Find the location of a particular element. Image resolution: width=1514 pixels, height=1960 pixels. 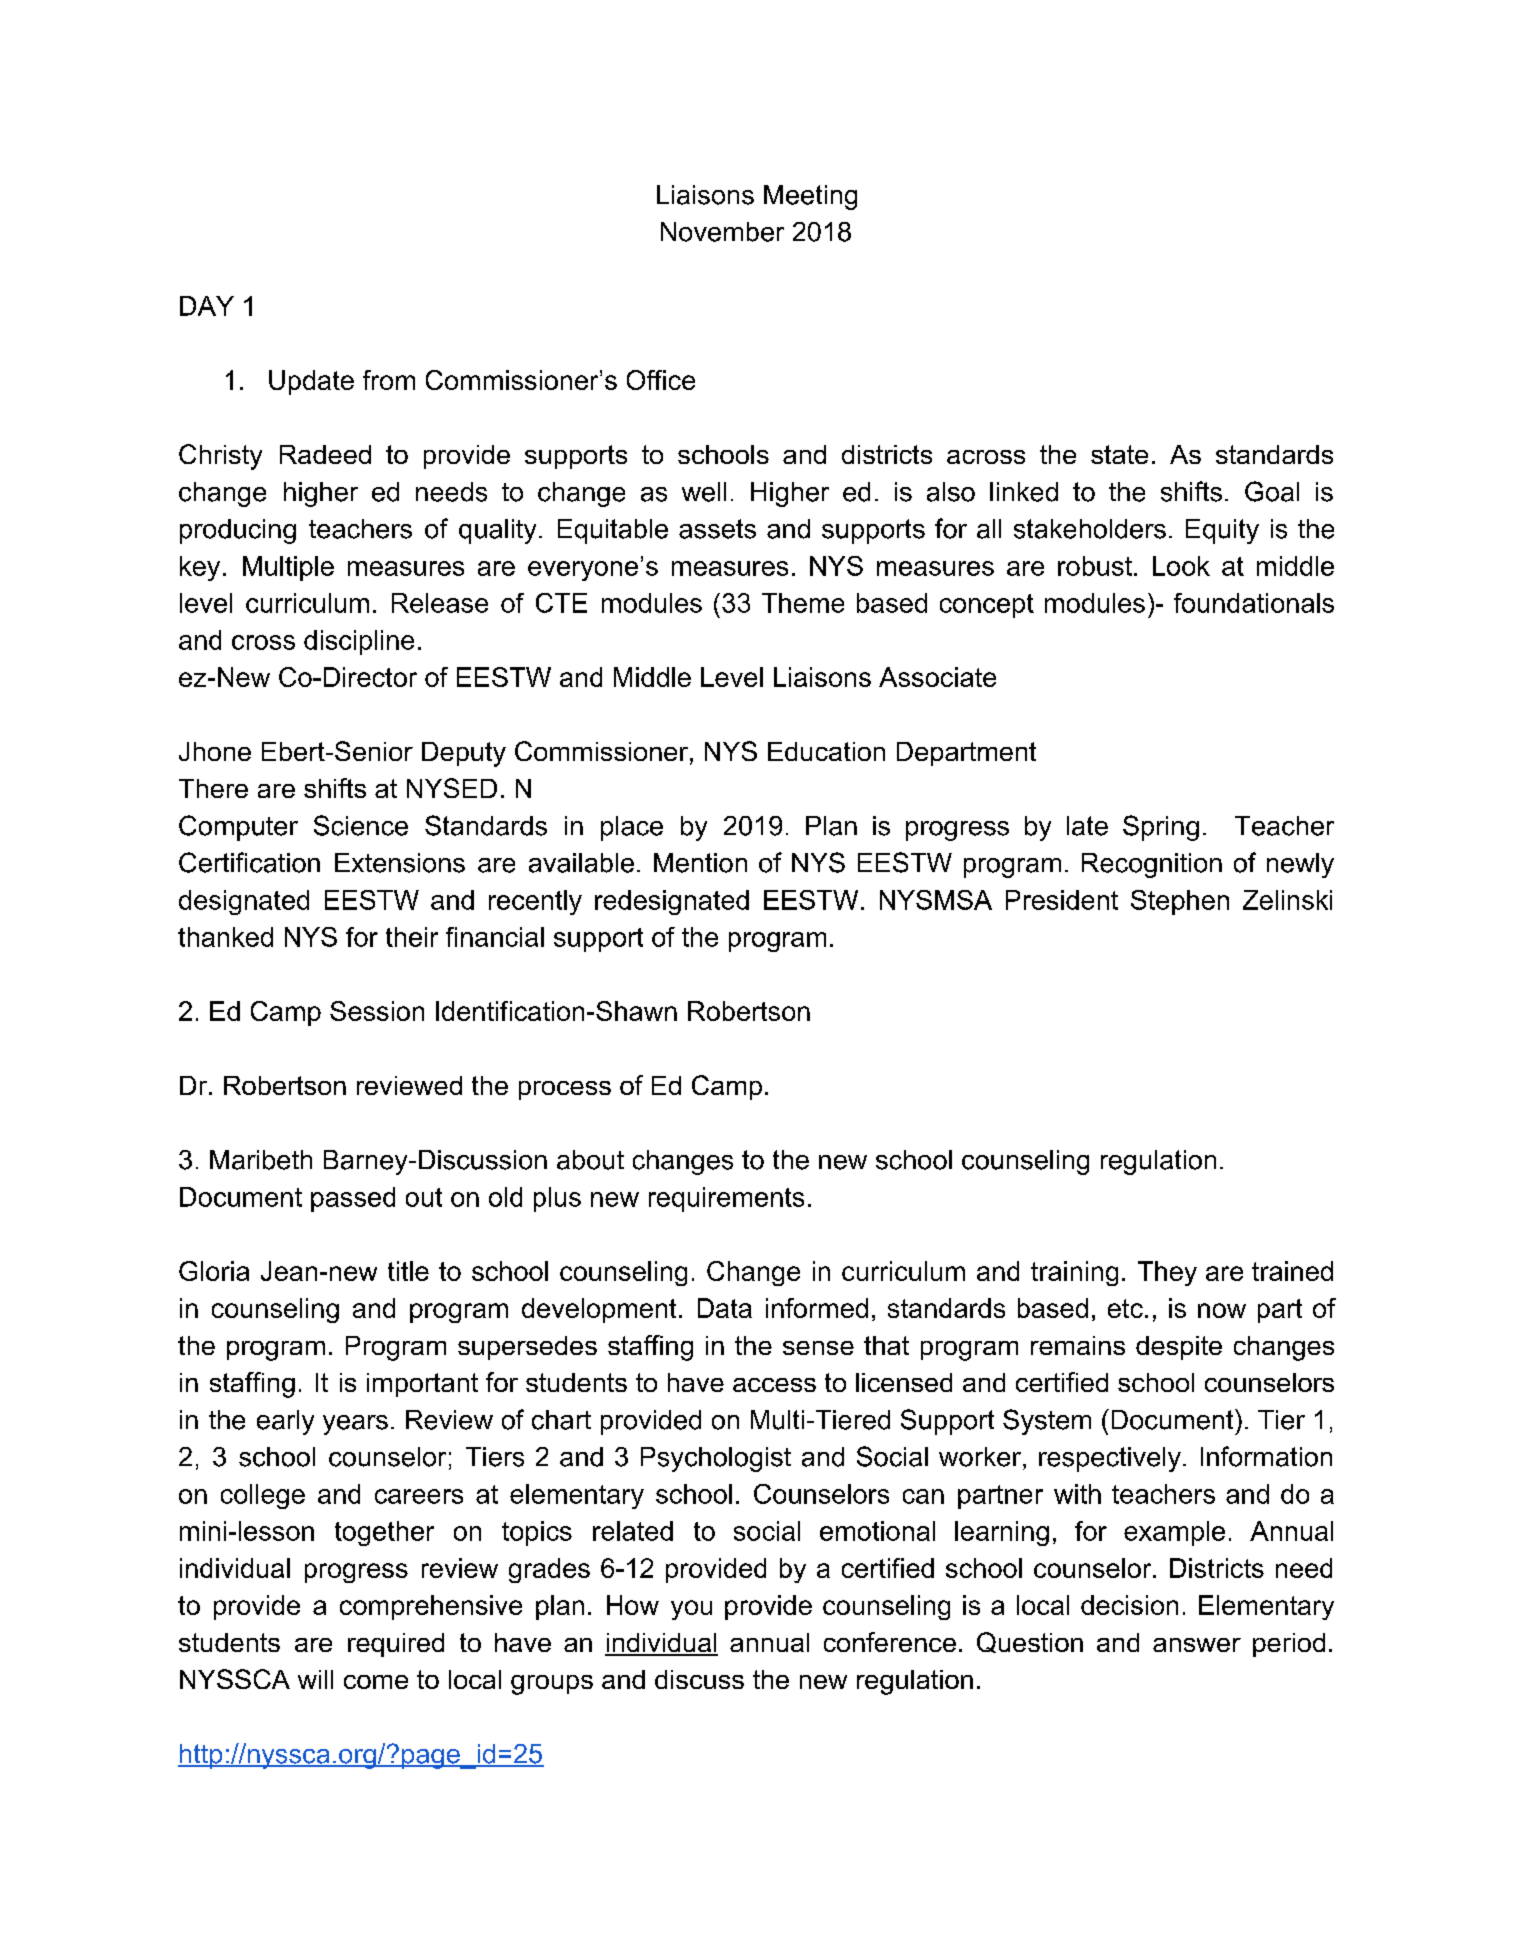

state is located at coordinates (1119, 454).
